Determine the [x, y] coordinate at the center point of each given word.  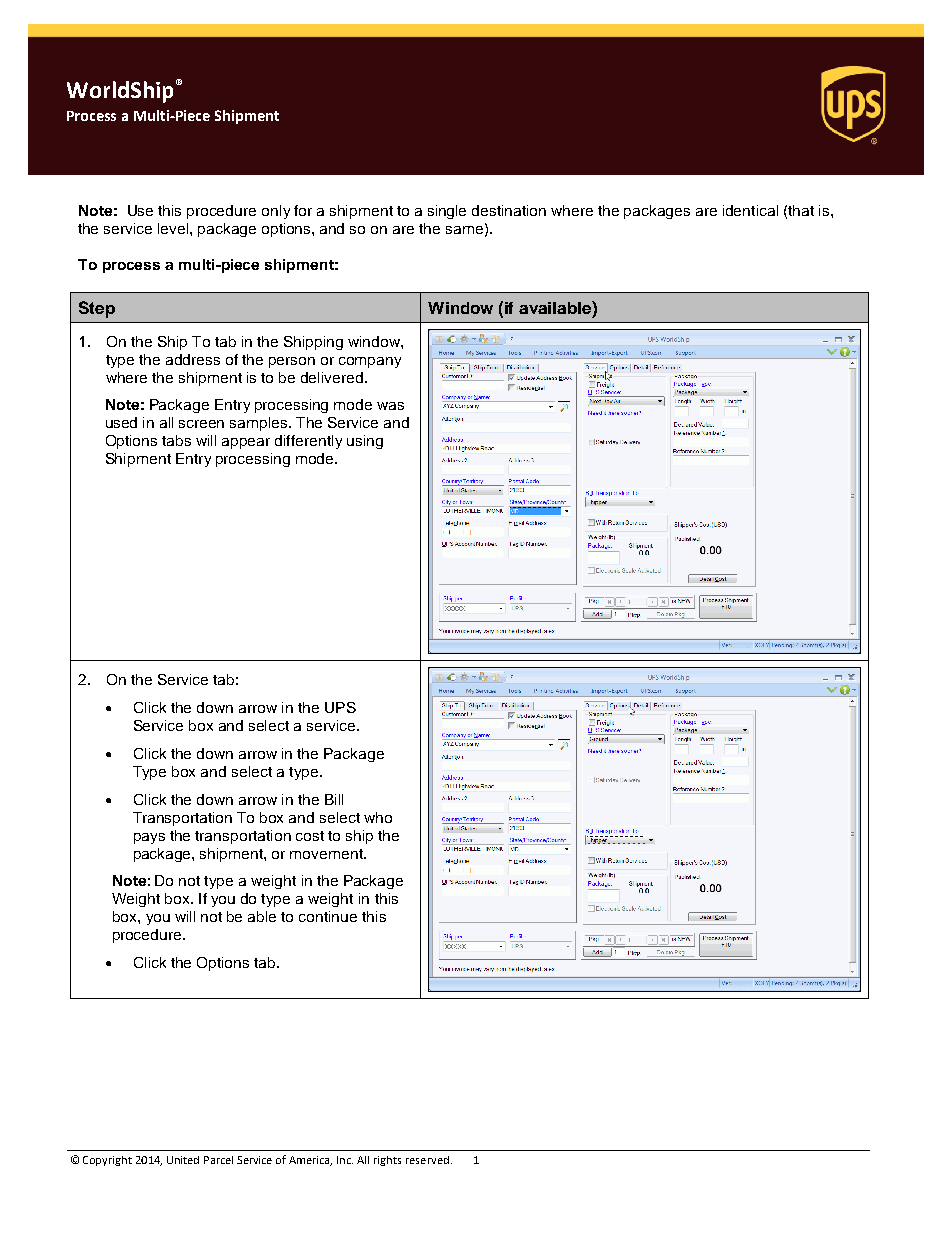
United [183, 1160]
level [174, 228]
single [447, 212]
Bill [334, 799]
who [378, 817]
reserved [427, 1160]
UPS [340, 707]
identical [750, 210]
